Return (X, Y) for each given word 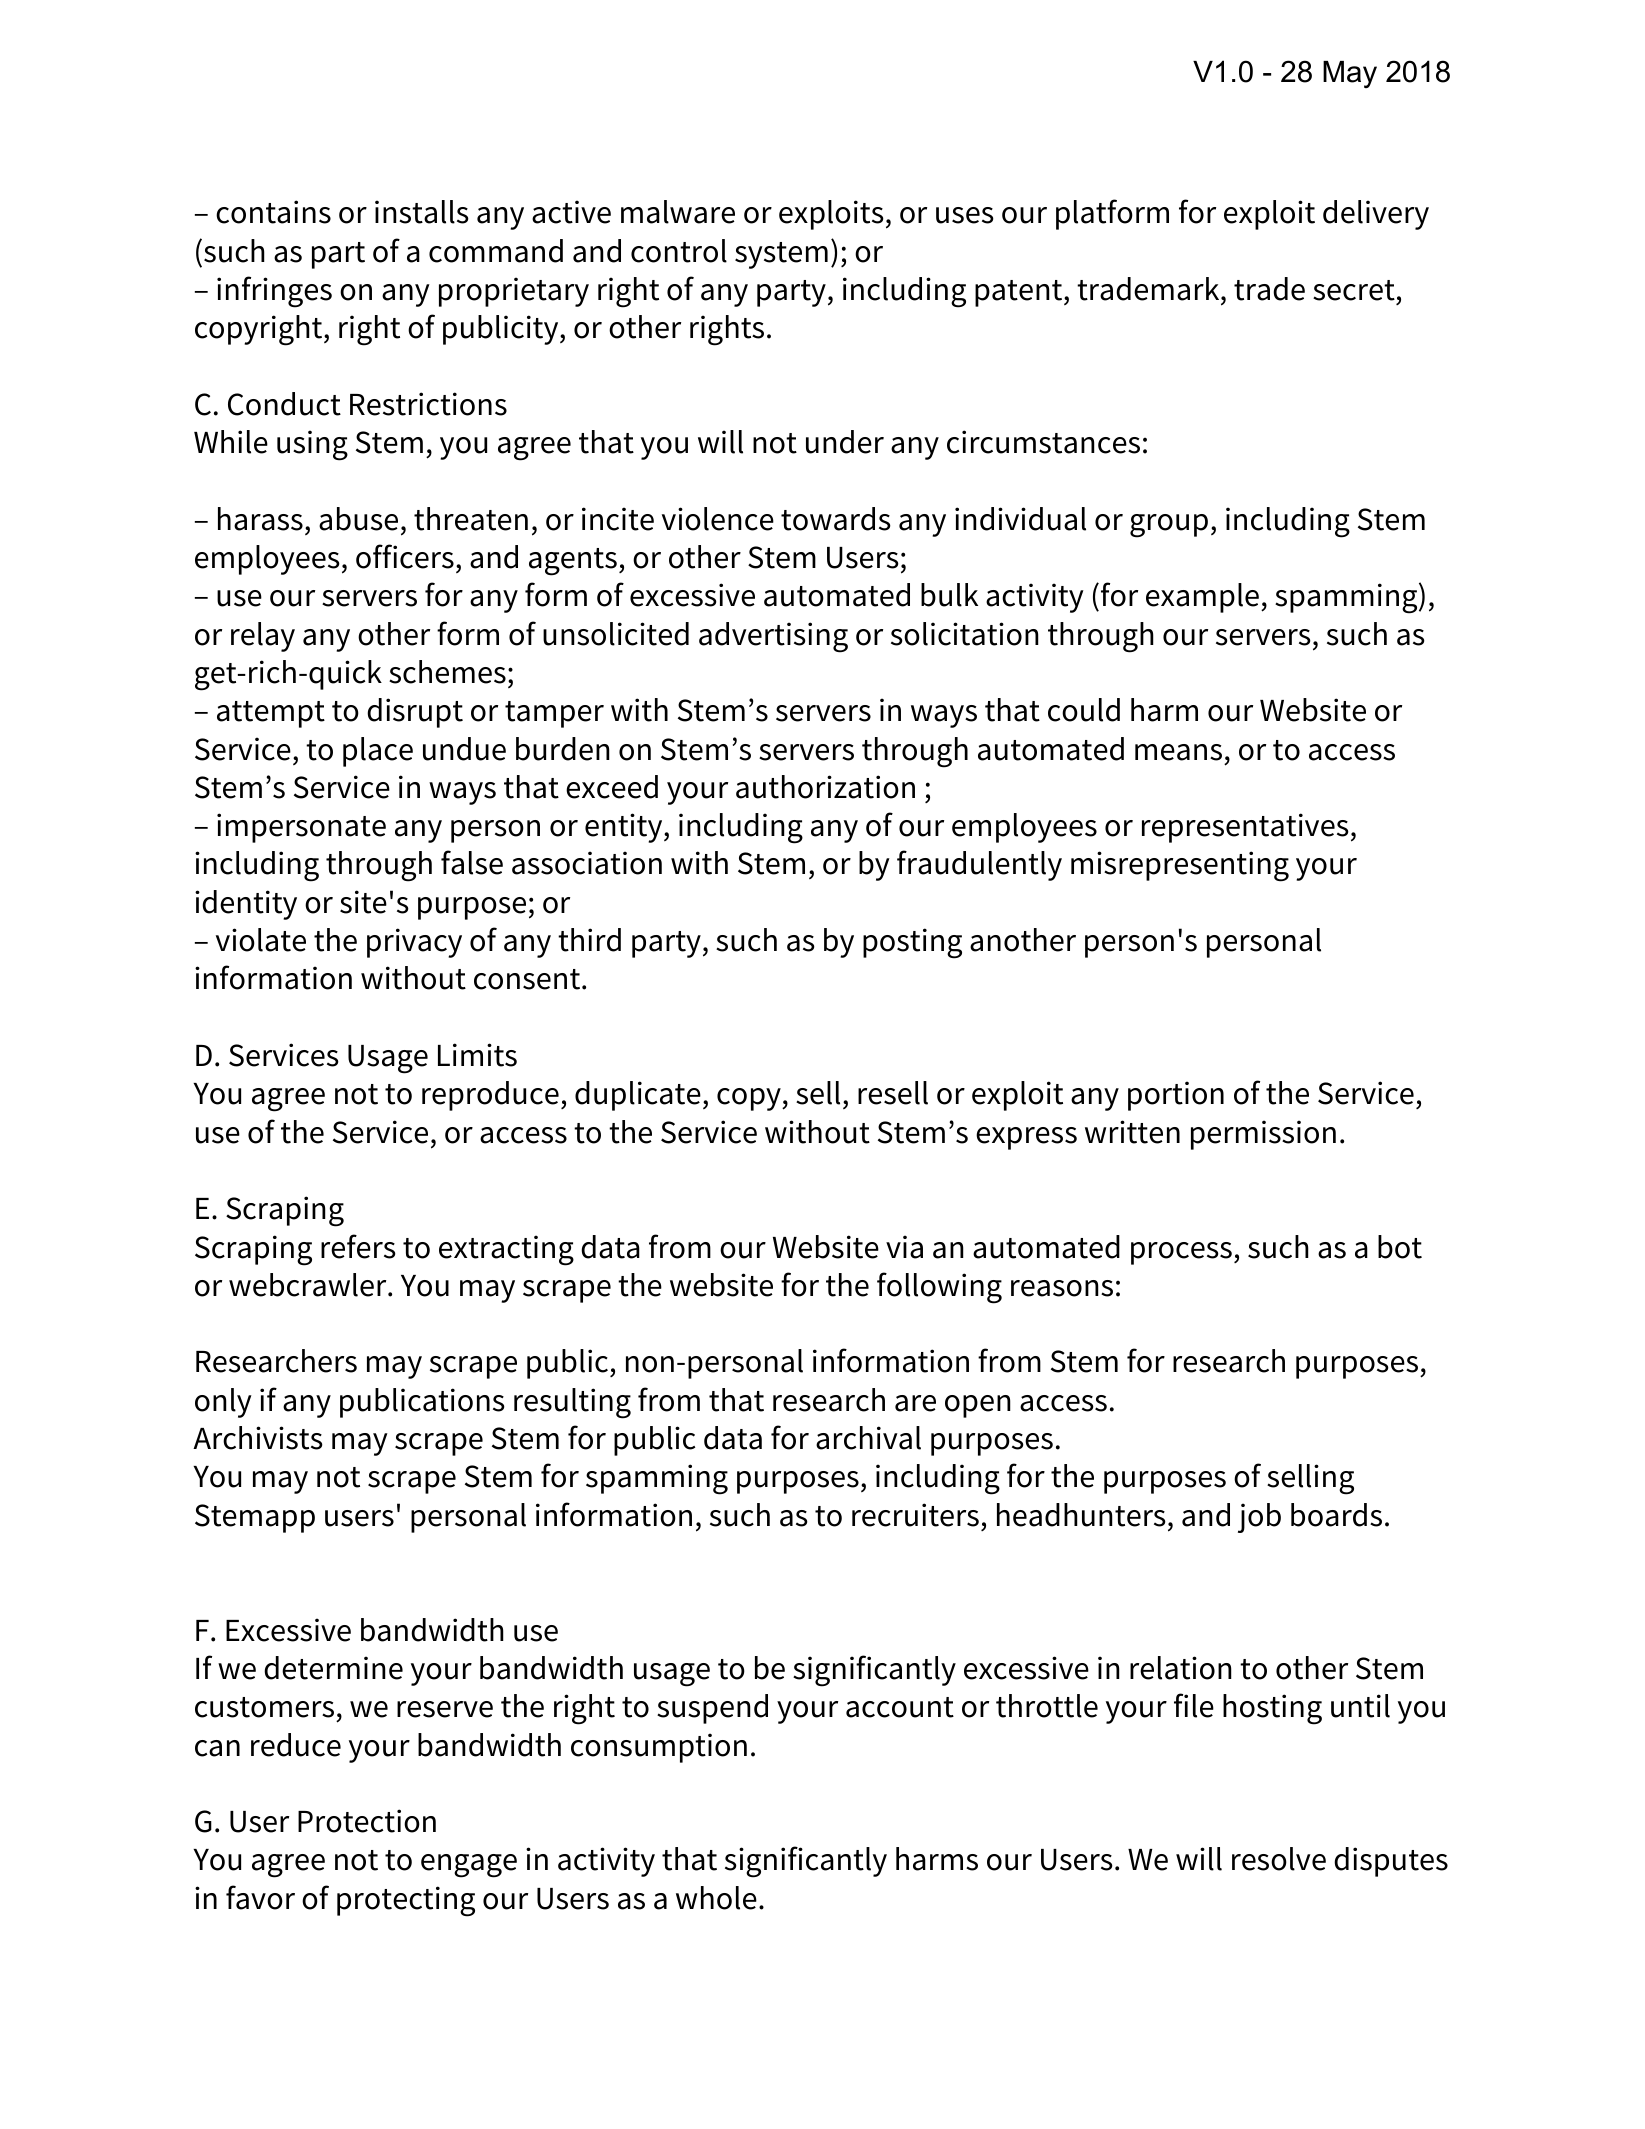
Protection (367, 1821)
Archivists (258, 1438)
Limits (477, 1055)
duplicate (638, 1096)
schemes (447, 672)
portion (1176, 1096)
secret (1354, 290)
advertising (773, 637)
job (1259, 1518)
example (1202, 598)
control (679, 251)
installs (422, 212)
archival (868, 1438)
